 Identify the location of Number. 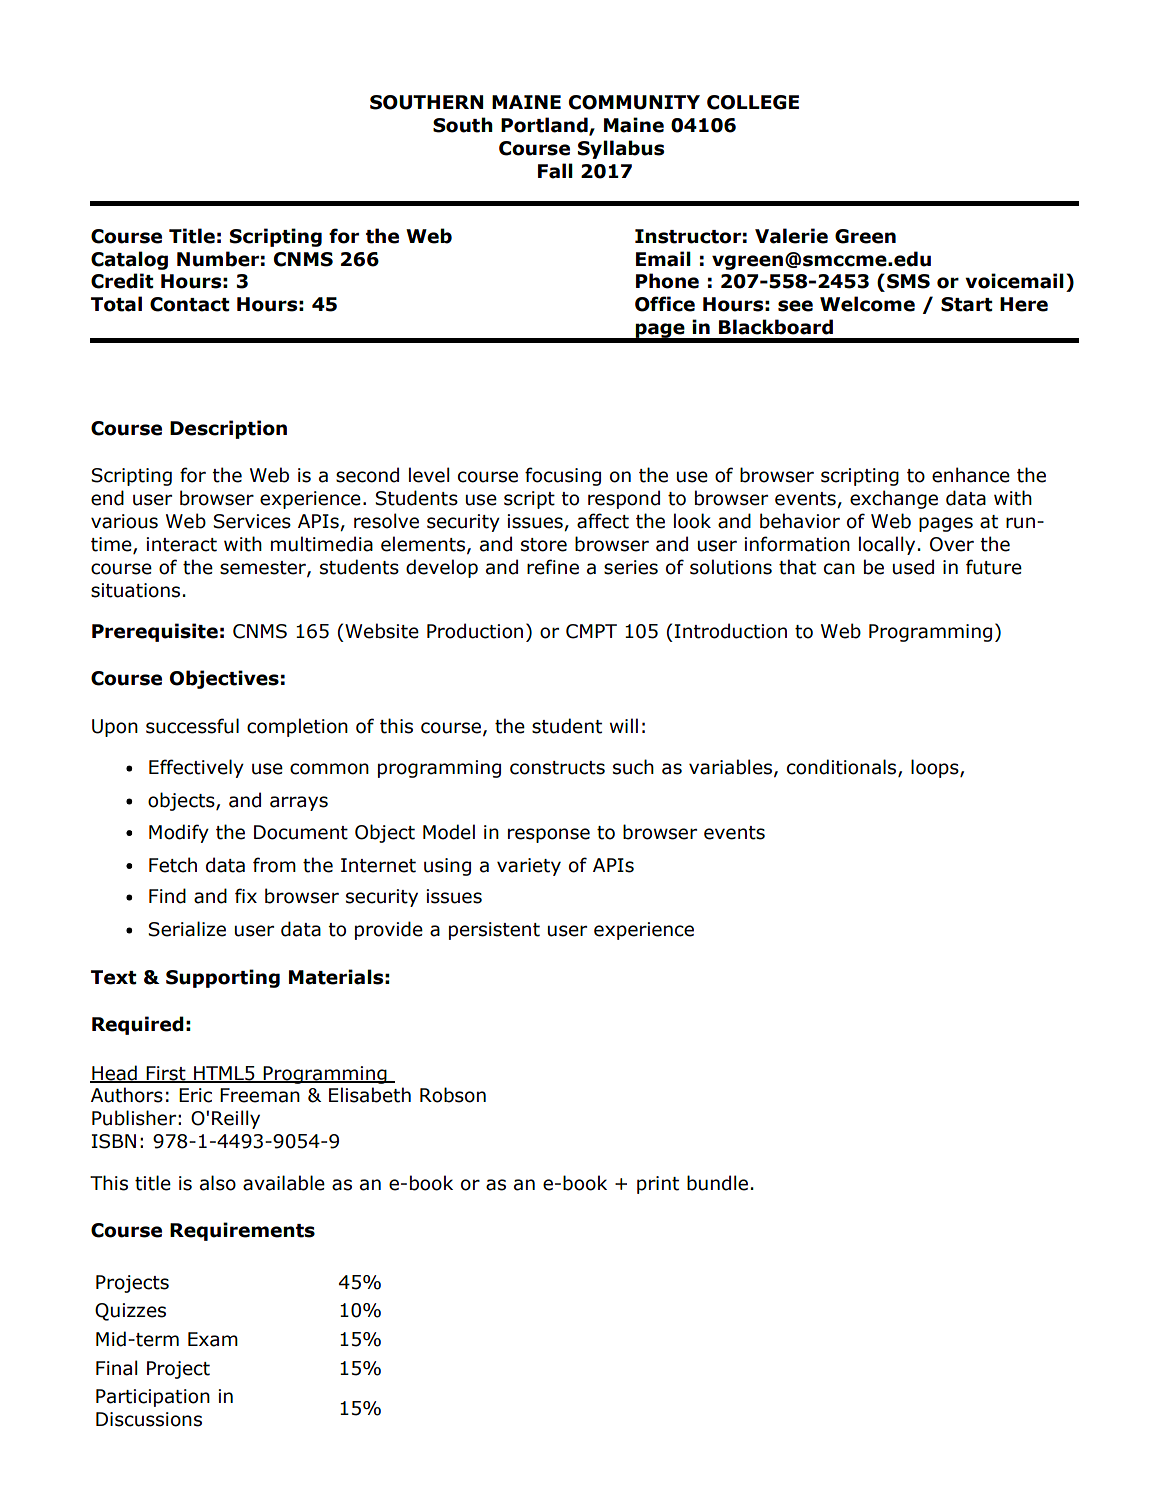
(218, 259).
